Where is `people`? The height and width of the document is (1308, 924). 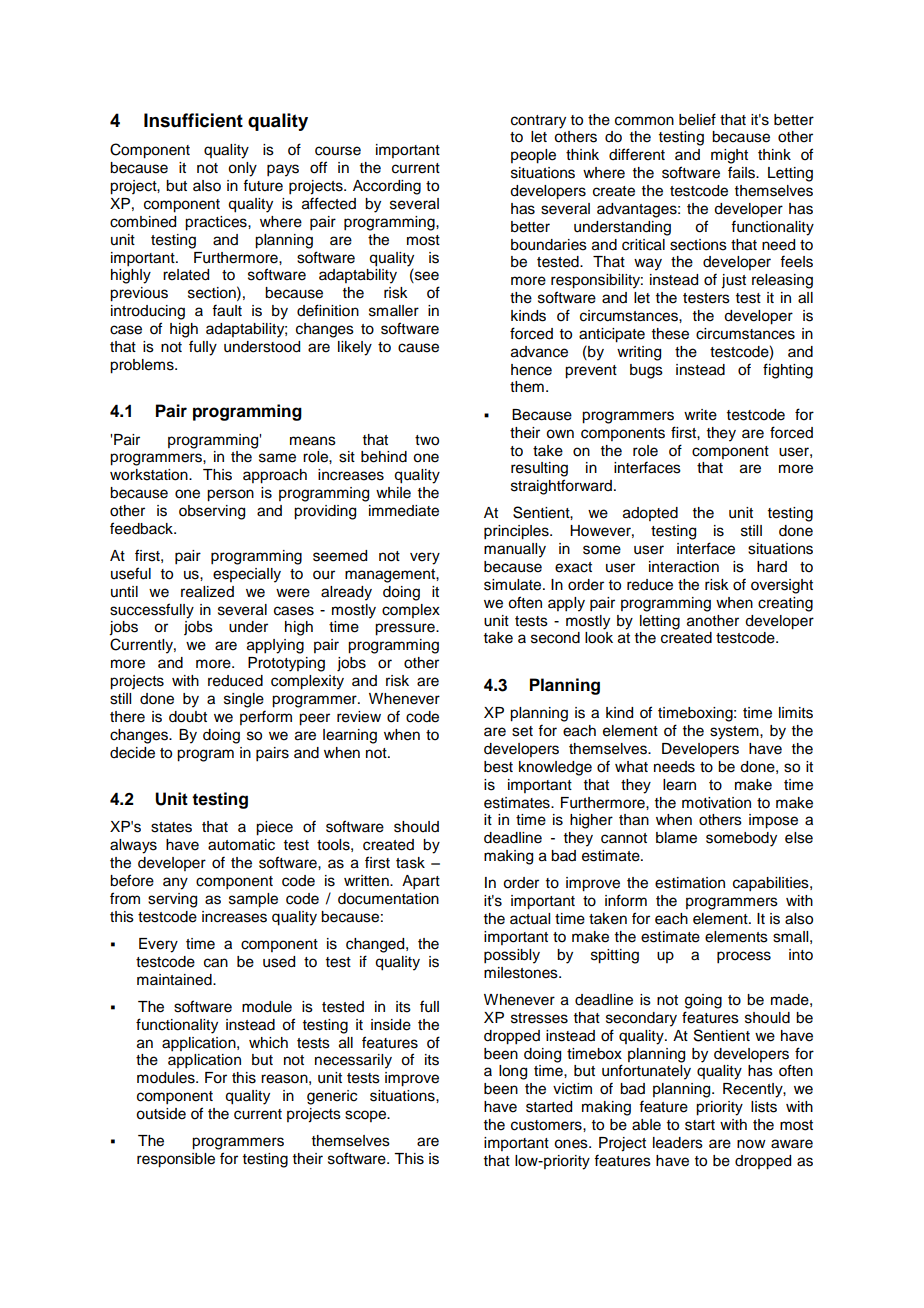 people is located at coordinates (533, 156).
